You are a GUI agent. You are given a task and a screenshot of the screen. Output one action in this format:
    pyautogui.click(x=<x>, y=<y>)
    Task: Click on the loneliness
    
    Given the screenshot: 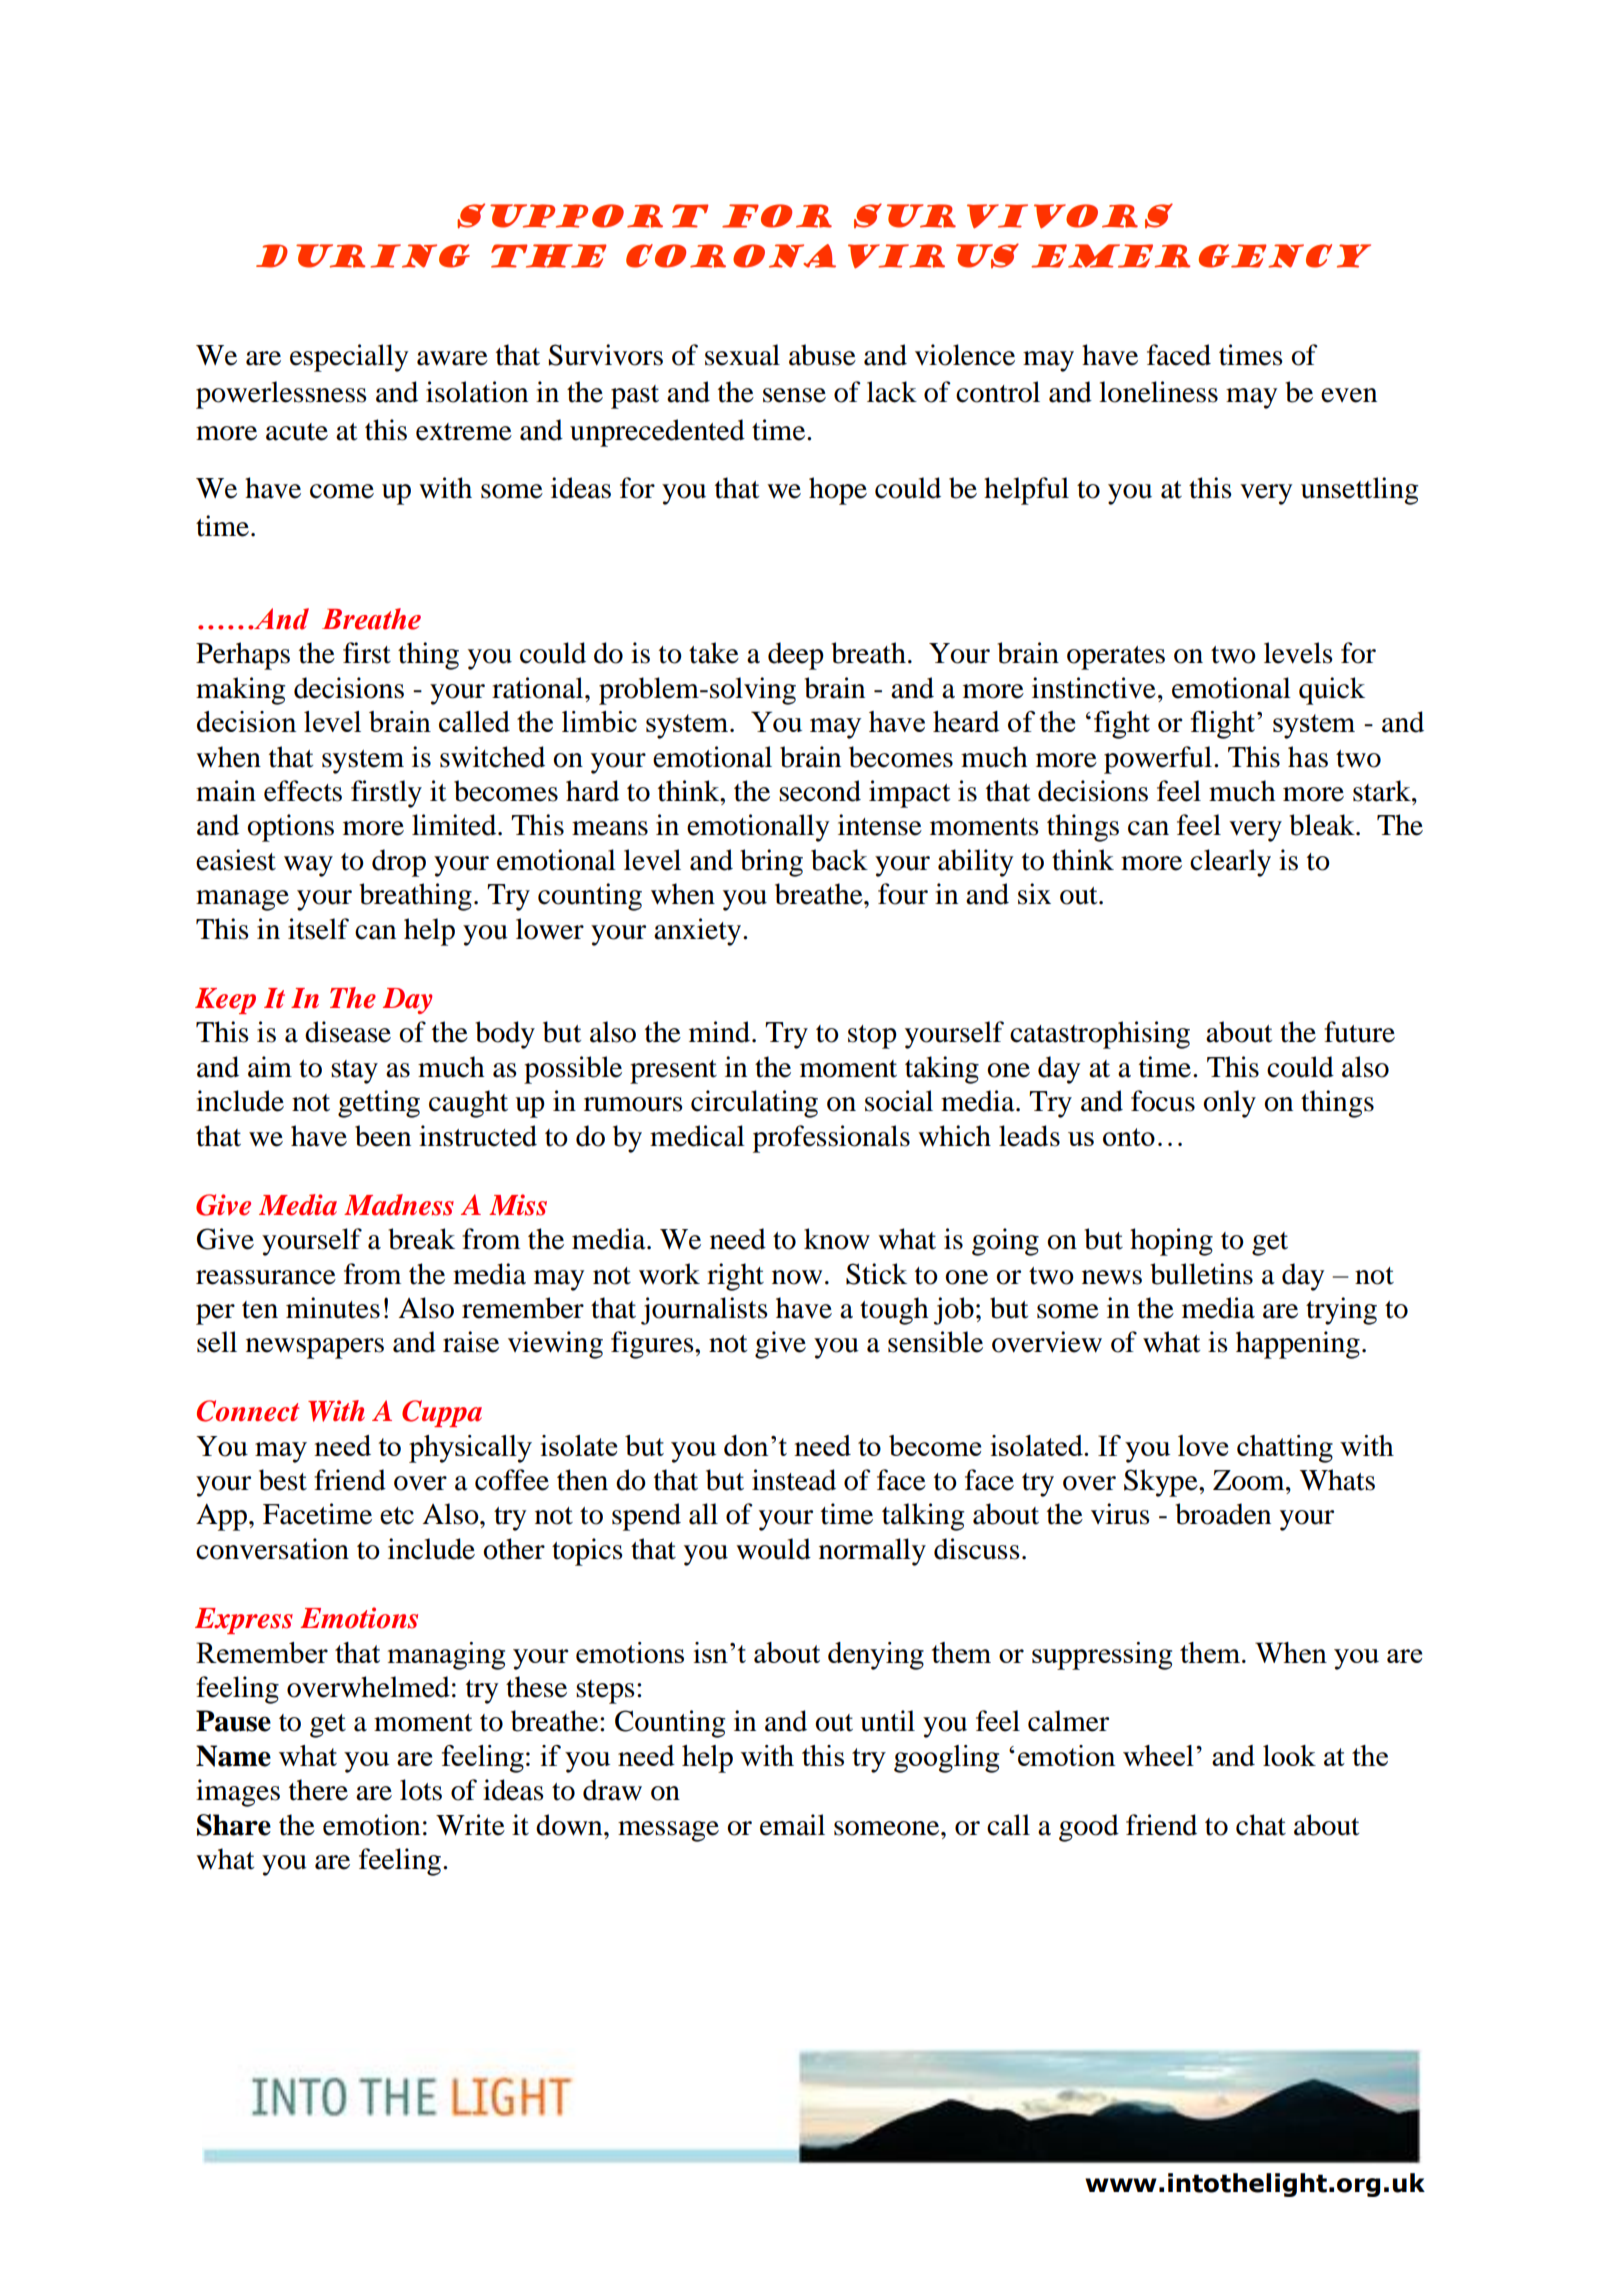 What is the action you would take?
    pyautogui.click(x=1158, y=392)
